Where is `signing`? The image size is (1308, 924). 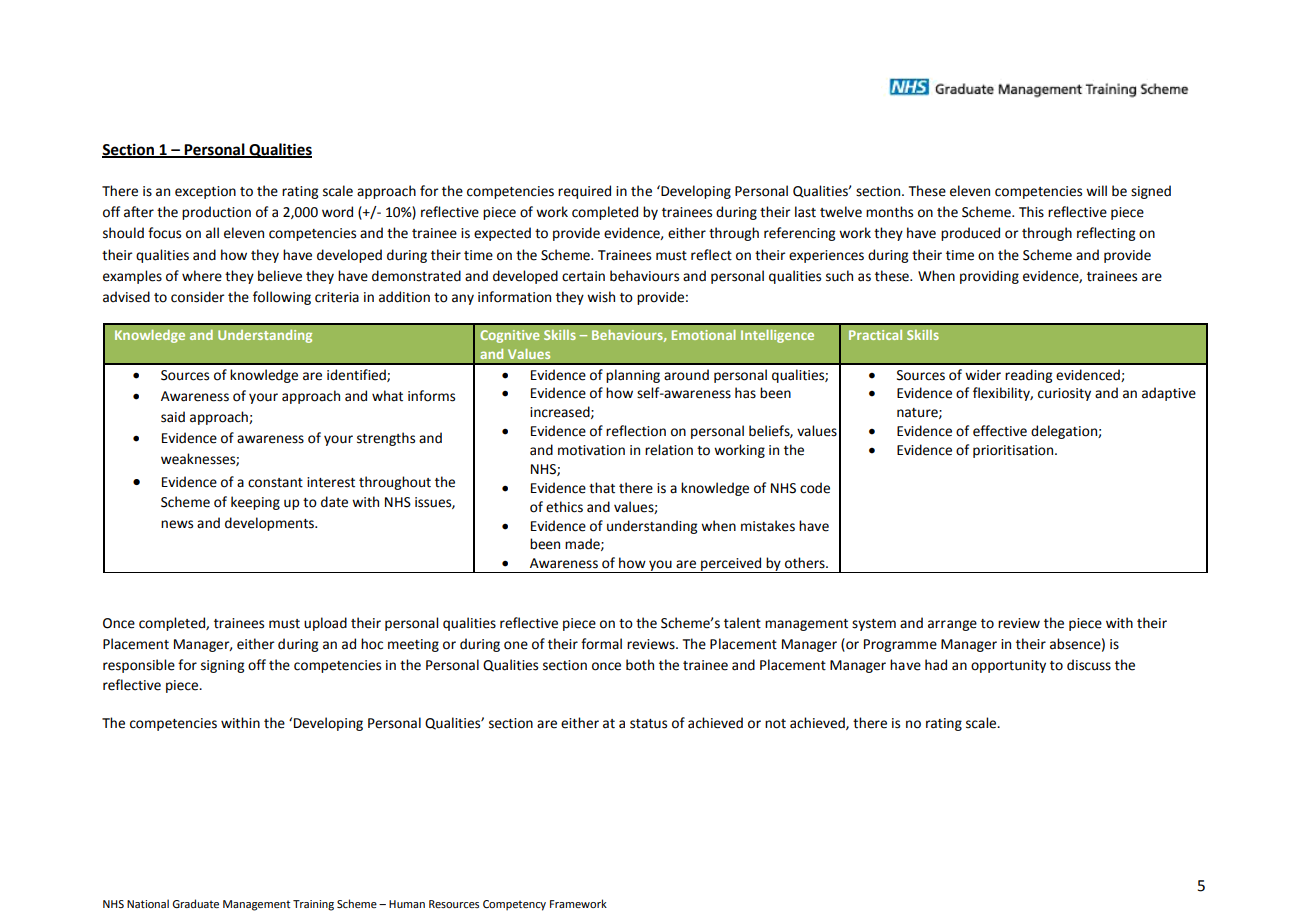 signing is located at coordinates (222, 666).
